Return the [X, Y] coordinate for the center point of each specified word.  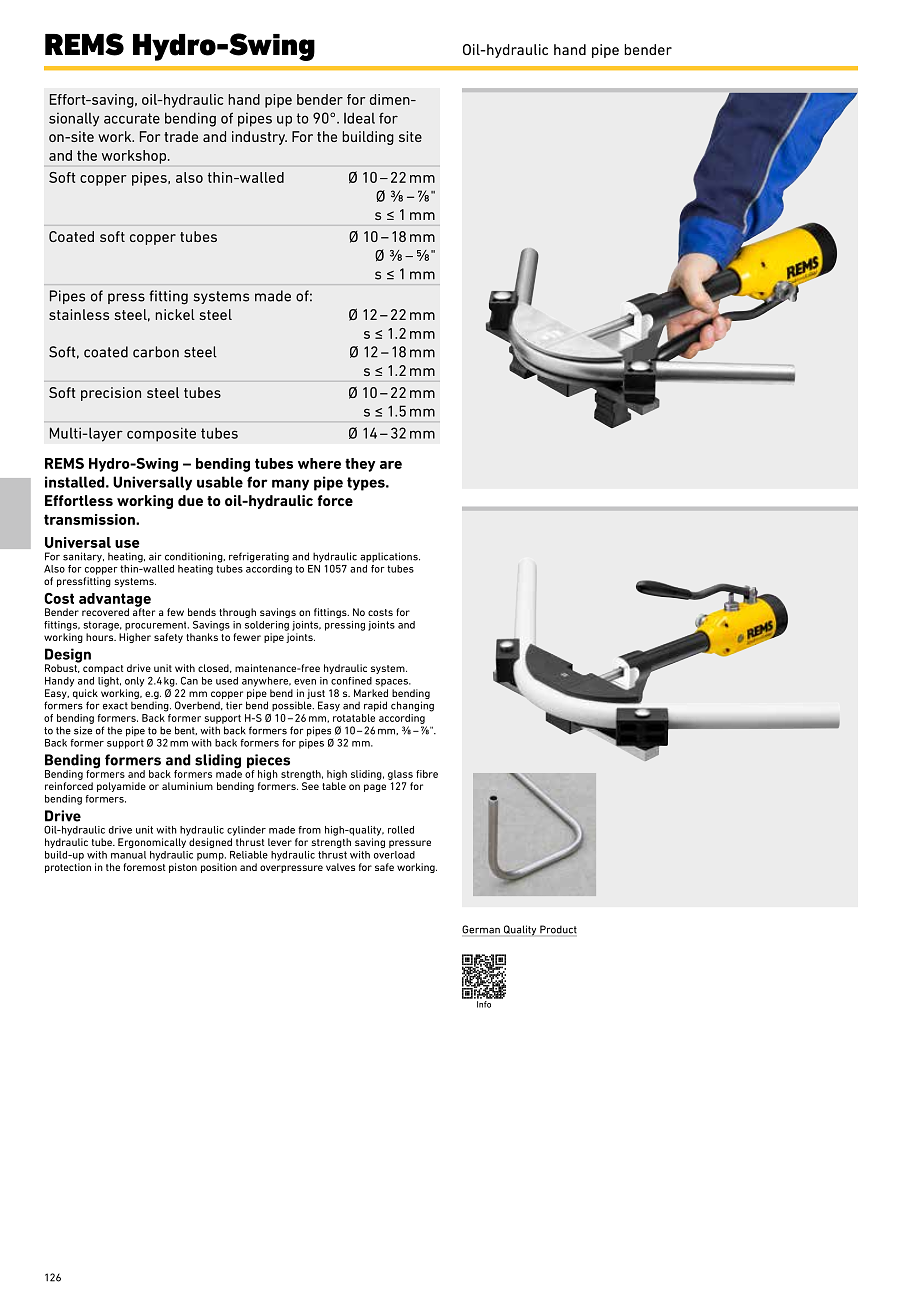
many [290, 485]
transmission [90, 519]
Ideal [359, 118]
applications [390, 557]
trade [181, 136]
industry [259, 138]
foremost [144, 867]
